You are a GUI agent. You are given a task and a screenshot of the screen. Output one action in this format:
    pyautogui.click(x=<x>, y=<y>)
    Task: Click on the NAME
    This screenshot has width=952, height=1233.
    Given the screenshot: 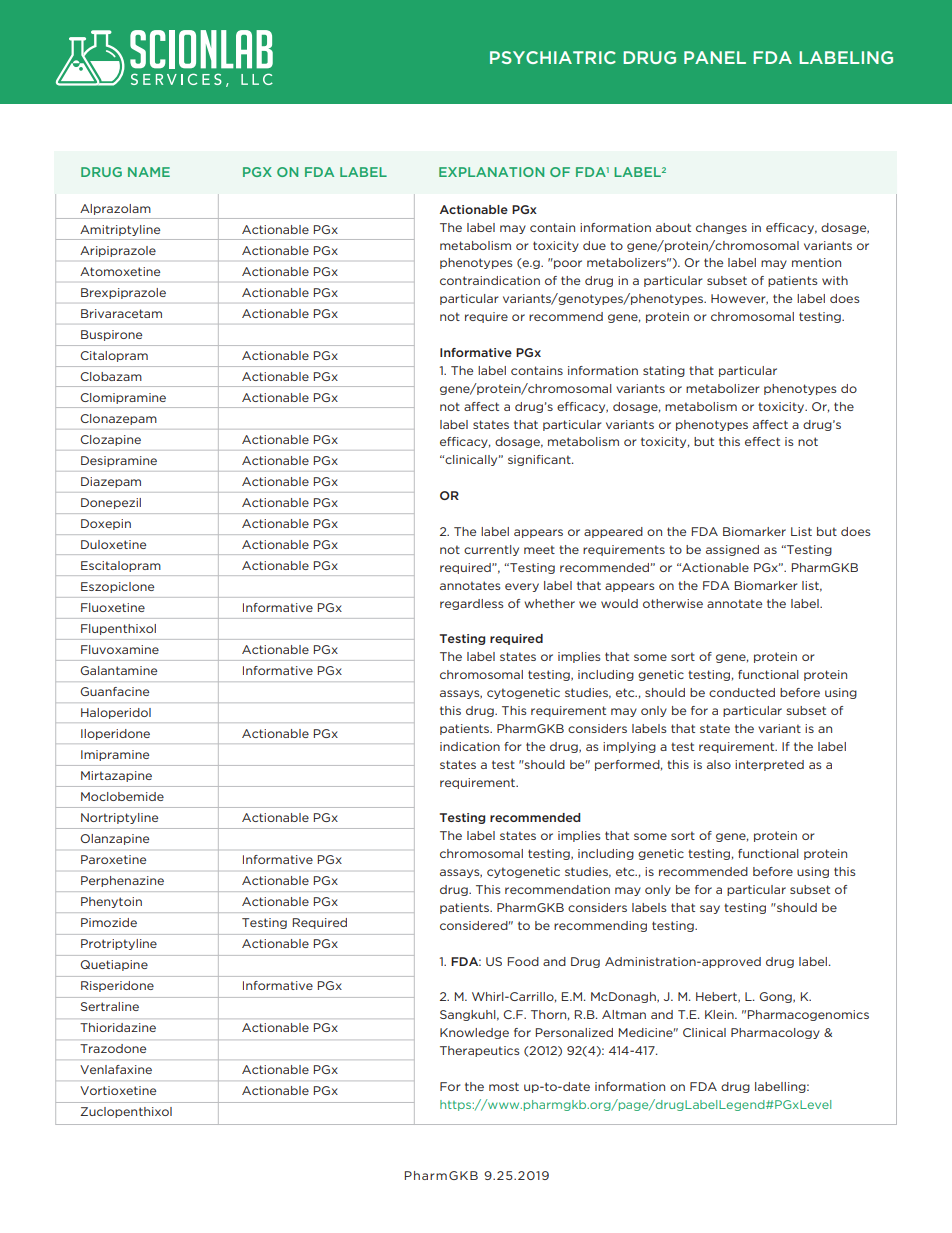 What is the action you would take?
    pyautogui.click(x=149, y=172)
